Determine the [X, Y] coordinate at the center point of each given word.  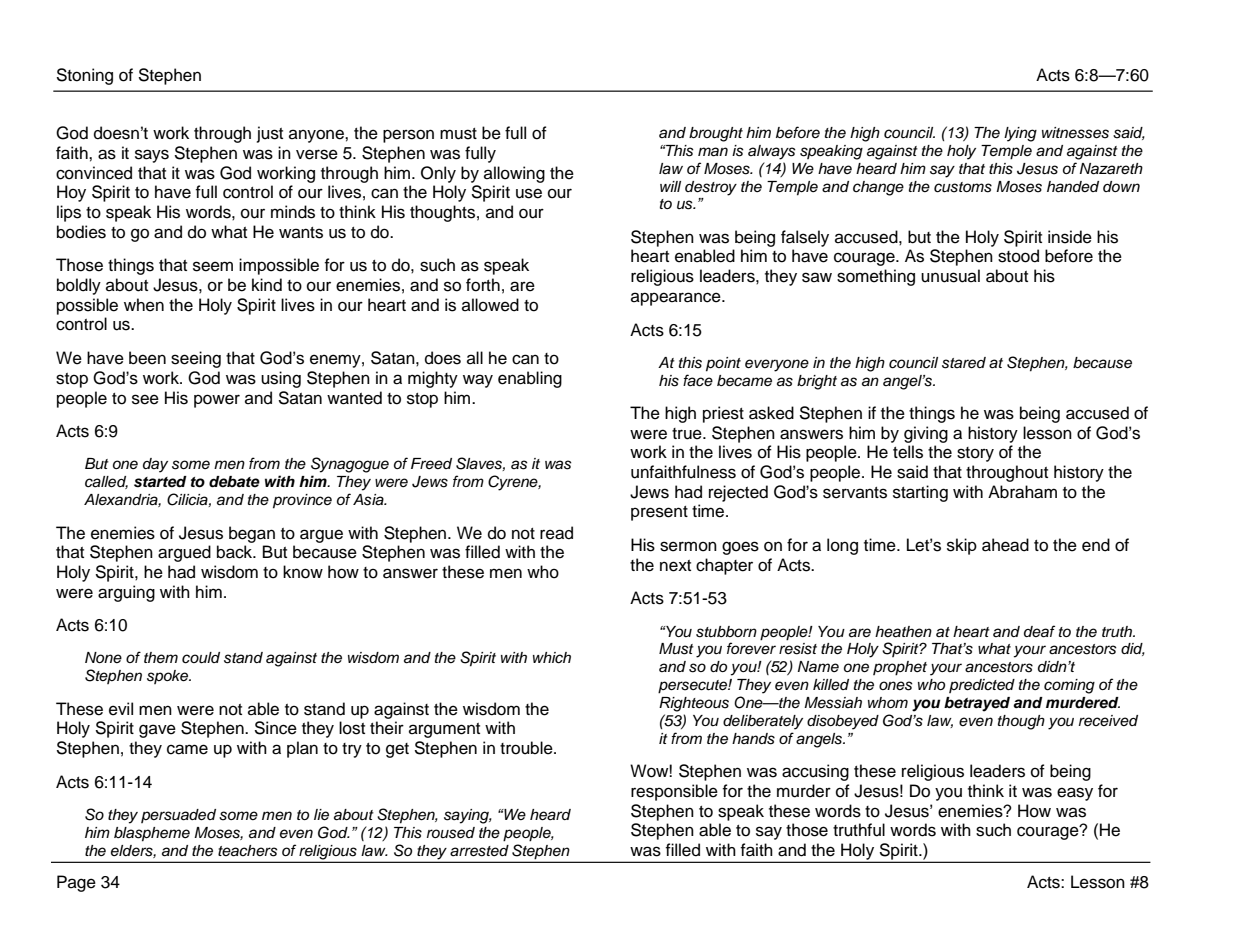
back [236, 552]
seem [213, 266]
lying [1020, 134]
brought [716, 134]
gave [157, 731]
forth [483, 285]
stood [1018, 256]
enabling [530, 379]
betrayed [977, 704]
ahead [1005, 545]
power [217, 401]
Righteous [694, 704]
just [270, 134]
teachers [248, 851]
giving [926, 434]
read [556, 533]
